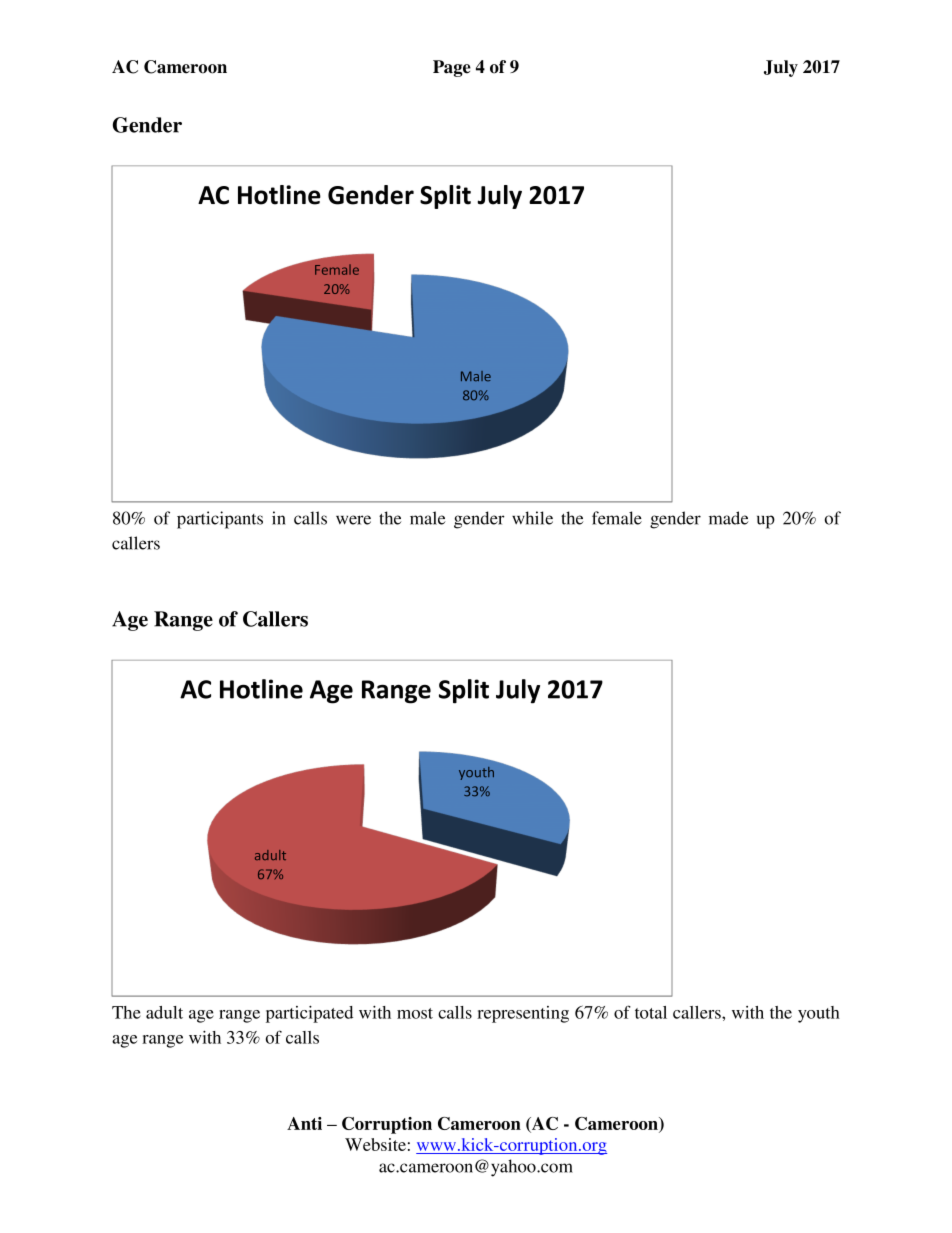 The height and width of the screenshot is (1233, 952). Describe the element at coordinates (353, 520) in the screenshot. I see `were` at that location.
